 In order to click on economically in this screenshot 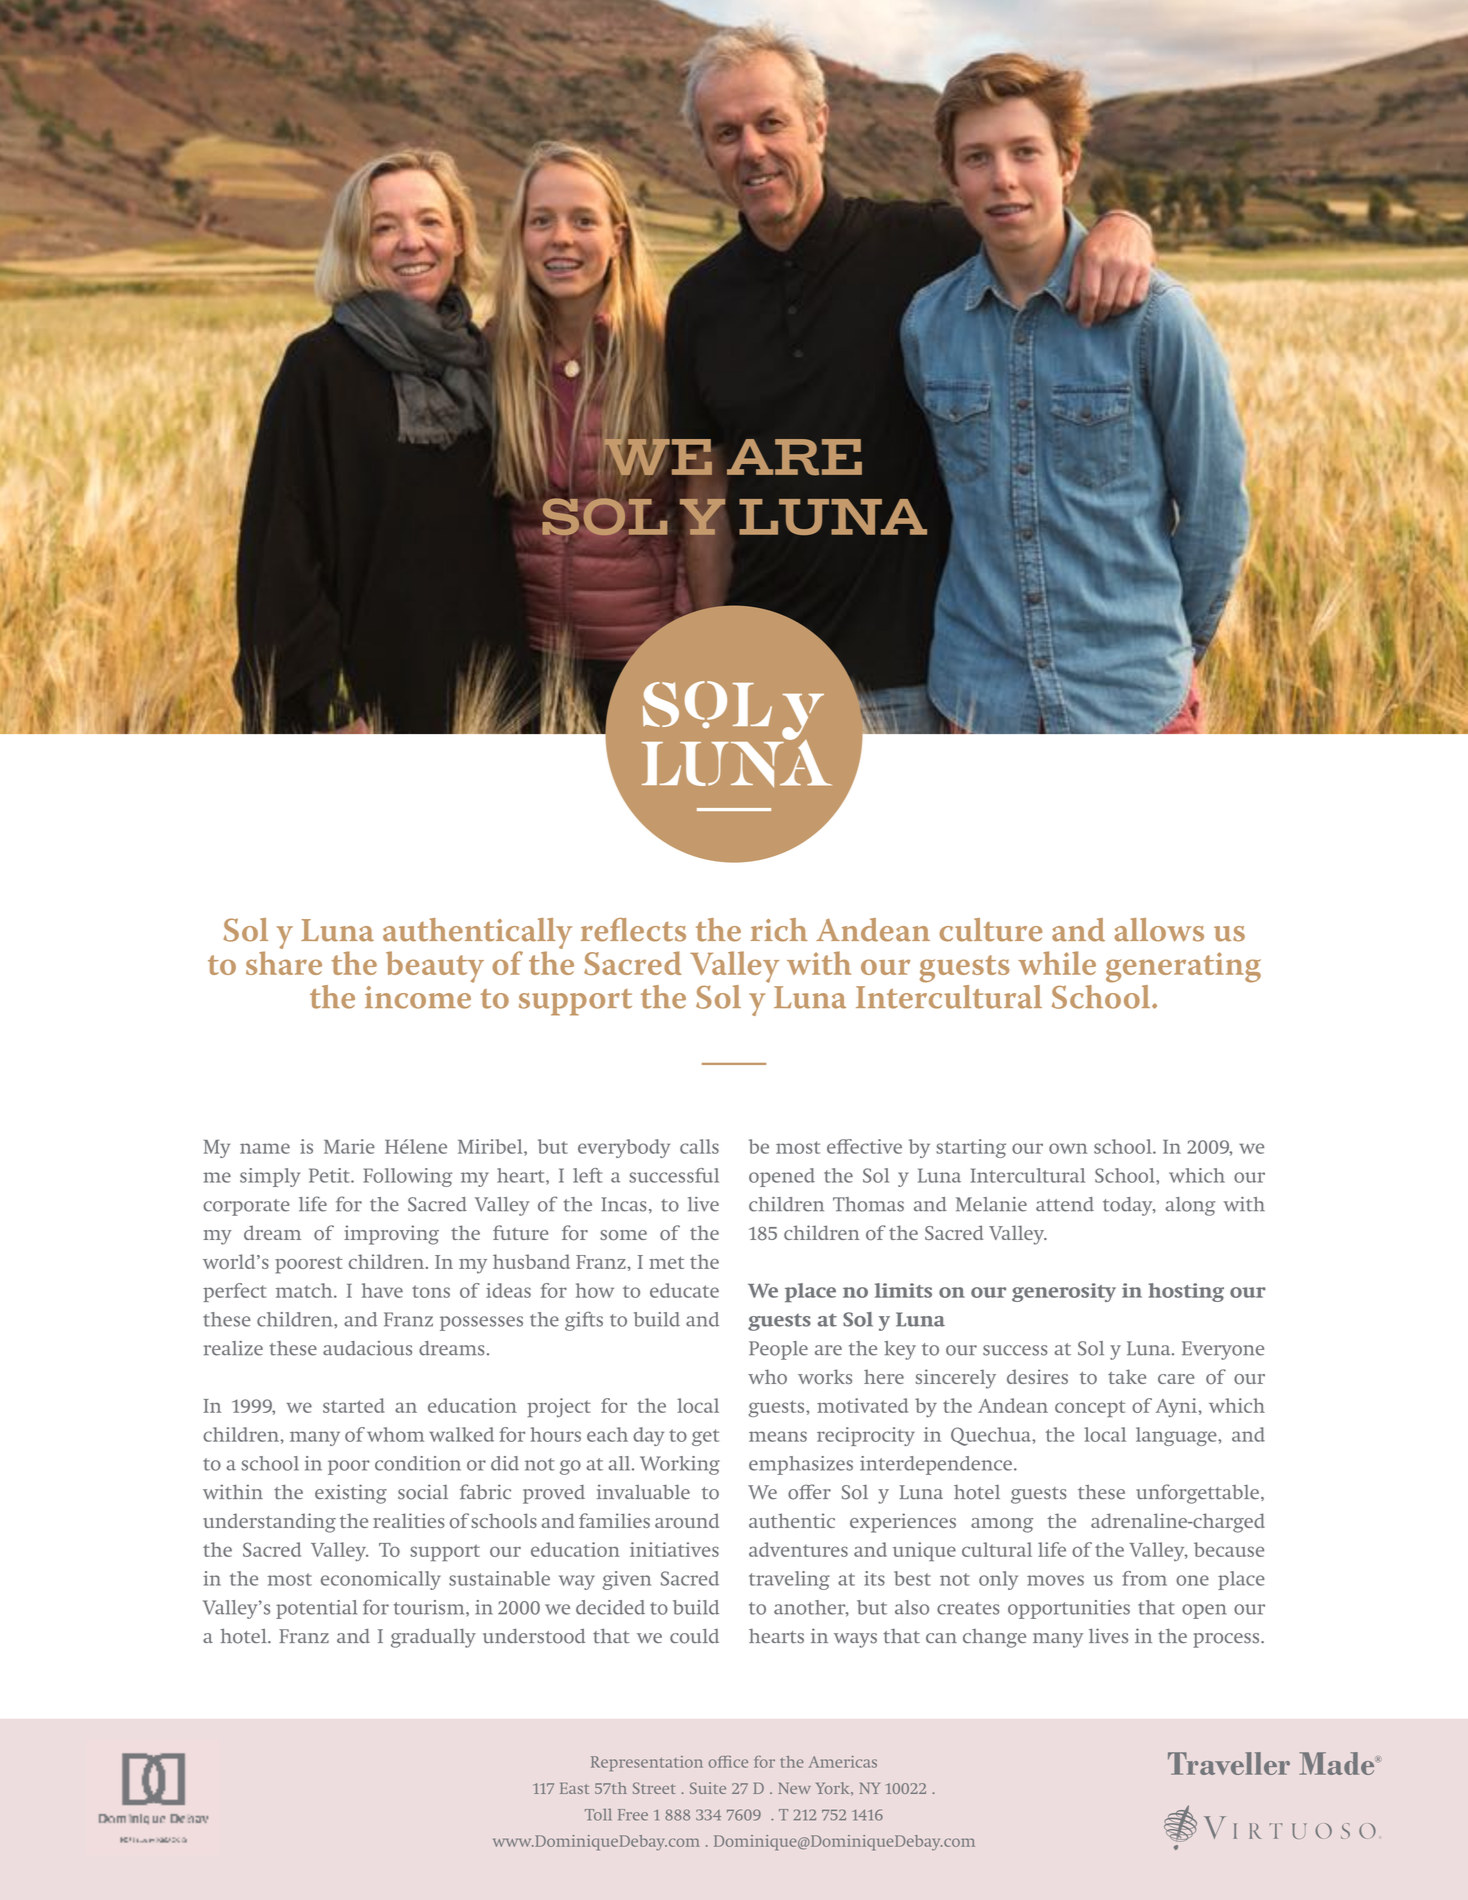, I will do `click(381, 1580)`.
